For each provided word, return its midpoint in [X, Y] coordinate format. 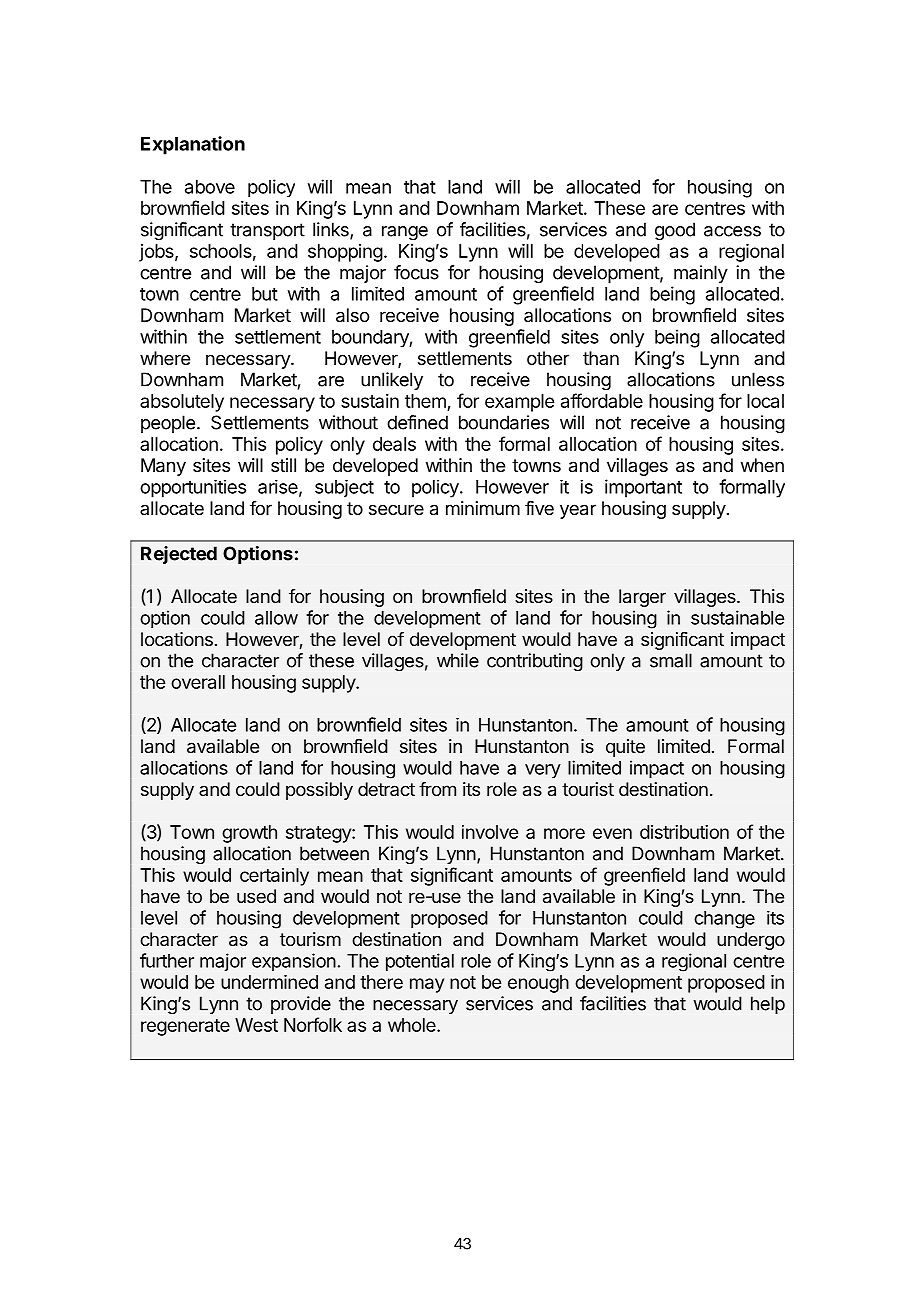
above [210, 187]
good [675, 231]
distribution [684, 832]
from [437, 789]
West [256, 1025]
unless [758, 379]
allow [276, 618]
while [458, 660]
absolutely [182, 403]
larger [642, 598]
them [426, 402]
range [405, 233]
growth [249, 834]
